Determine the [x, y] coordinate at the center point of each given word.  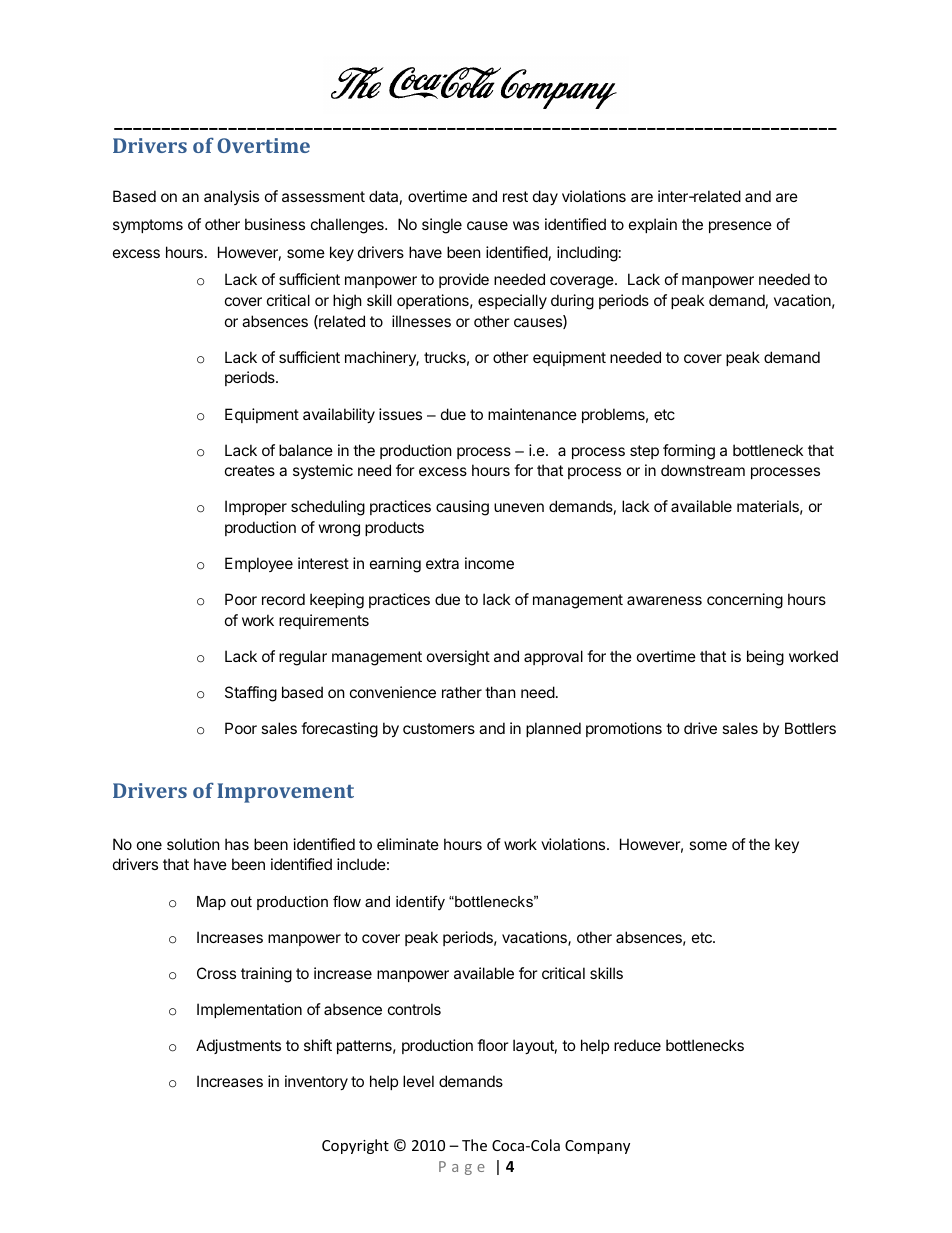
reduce [637, 1045]
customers [439, 728]
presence [740, 227]
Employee [259, 564]
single [442, 226]
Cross [216, 973]
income [489, 563]
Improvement [285, 793]
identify [420, 903]
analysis [231, 197]
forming [689, 452]
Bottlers [810, 728]
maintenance [532, 414]
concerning [745, 601]
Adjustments [238, 1046]
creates [250, 470]
